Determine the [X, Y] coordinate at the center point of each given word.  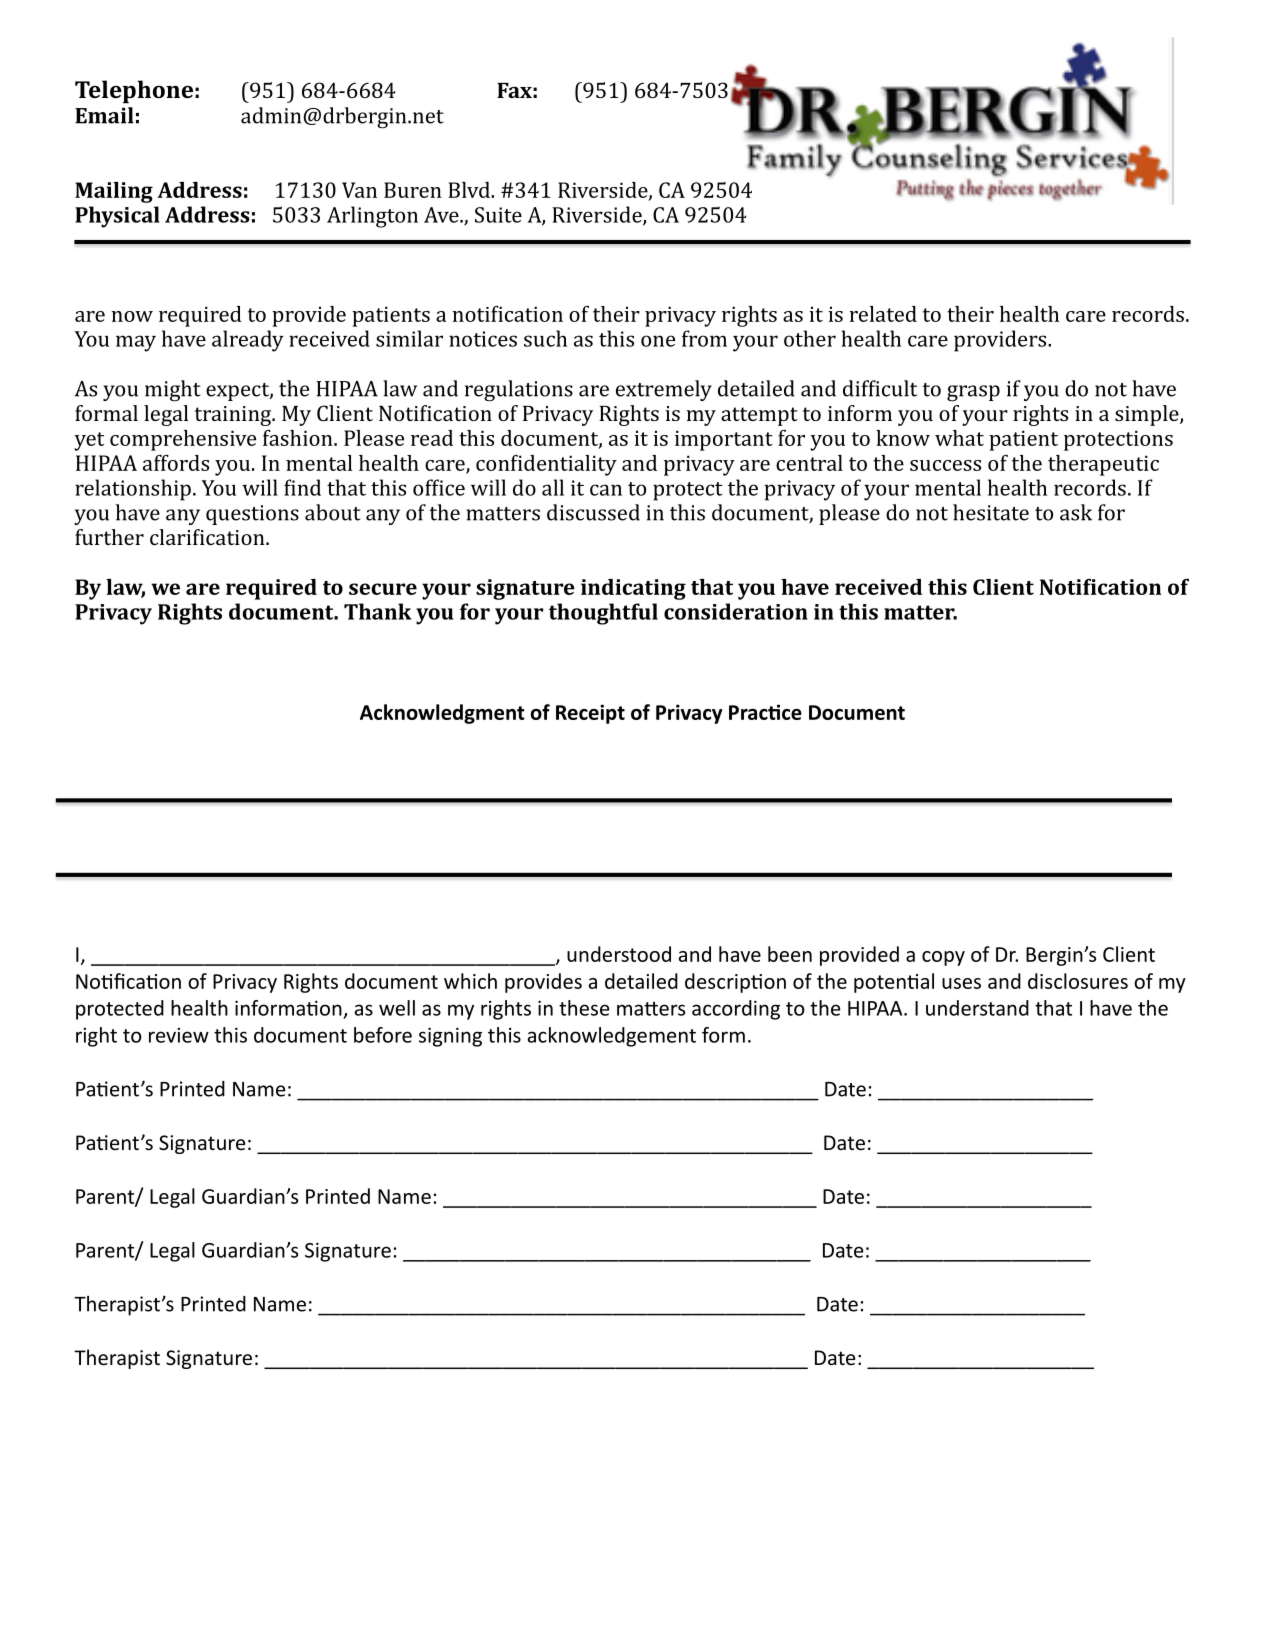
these [584, 1008]
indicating [633, 589]
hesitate [991, 512]
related [883, 314]
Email [104, 115]
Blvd [470, 190]
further [109, 537]
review [179, 1035]
